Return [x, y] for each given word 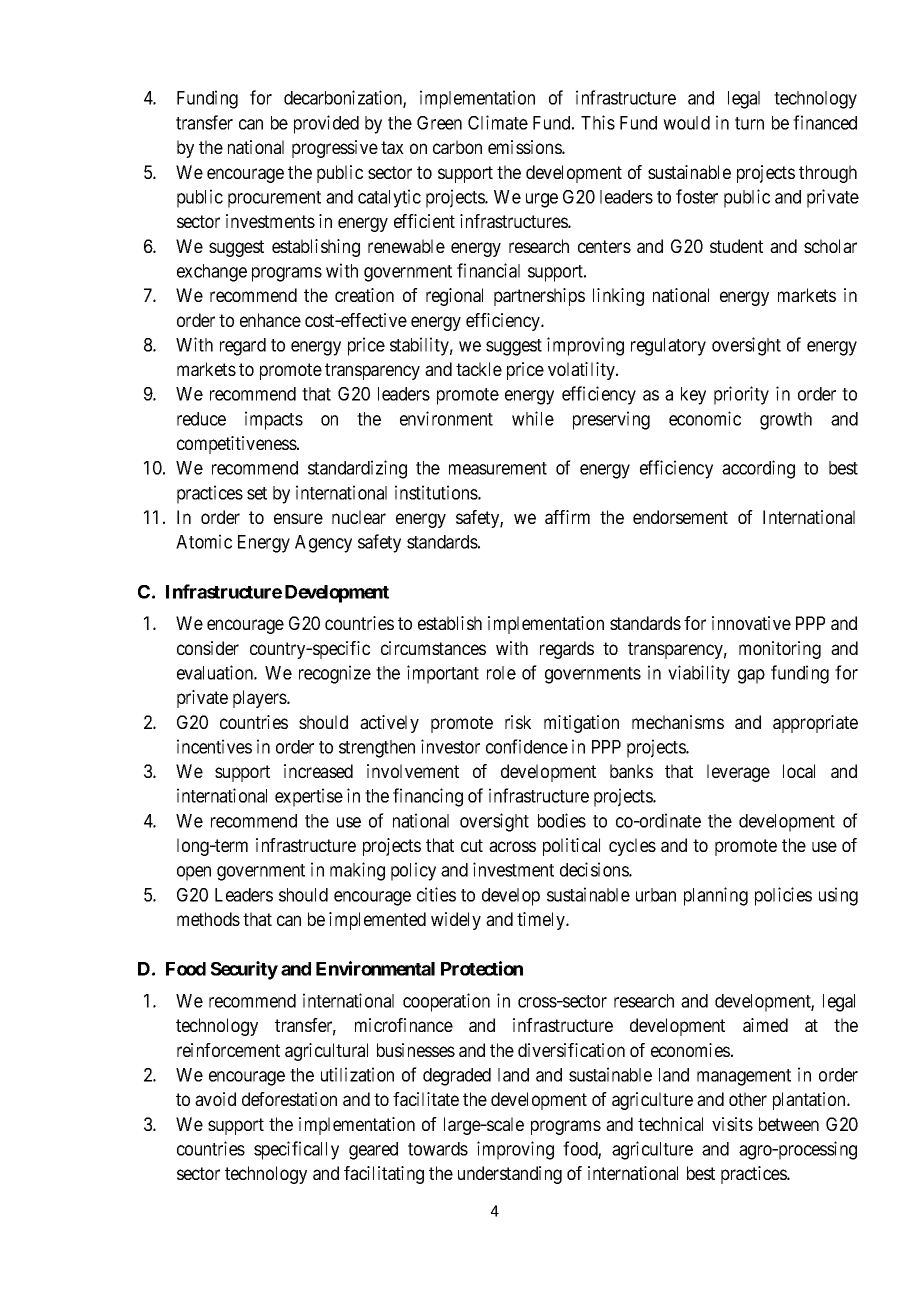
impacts [274, 420]
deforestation [289, 1099]
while [533, 418]
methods [208, 919]
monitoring [780, 650]
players [260, 699]
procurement [274, 199]
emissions [525, 147]
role [501, 673]
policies [783, 896]
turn [749, 123]
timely [542, 921]
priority [741, 395]
